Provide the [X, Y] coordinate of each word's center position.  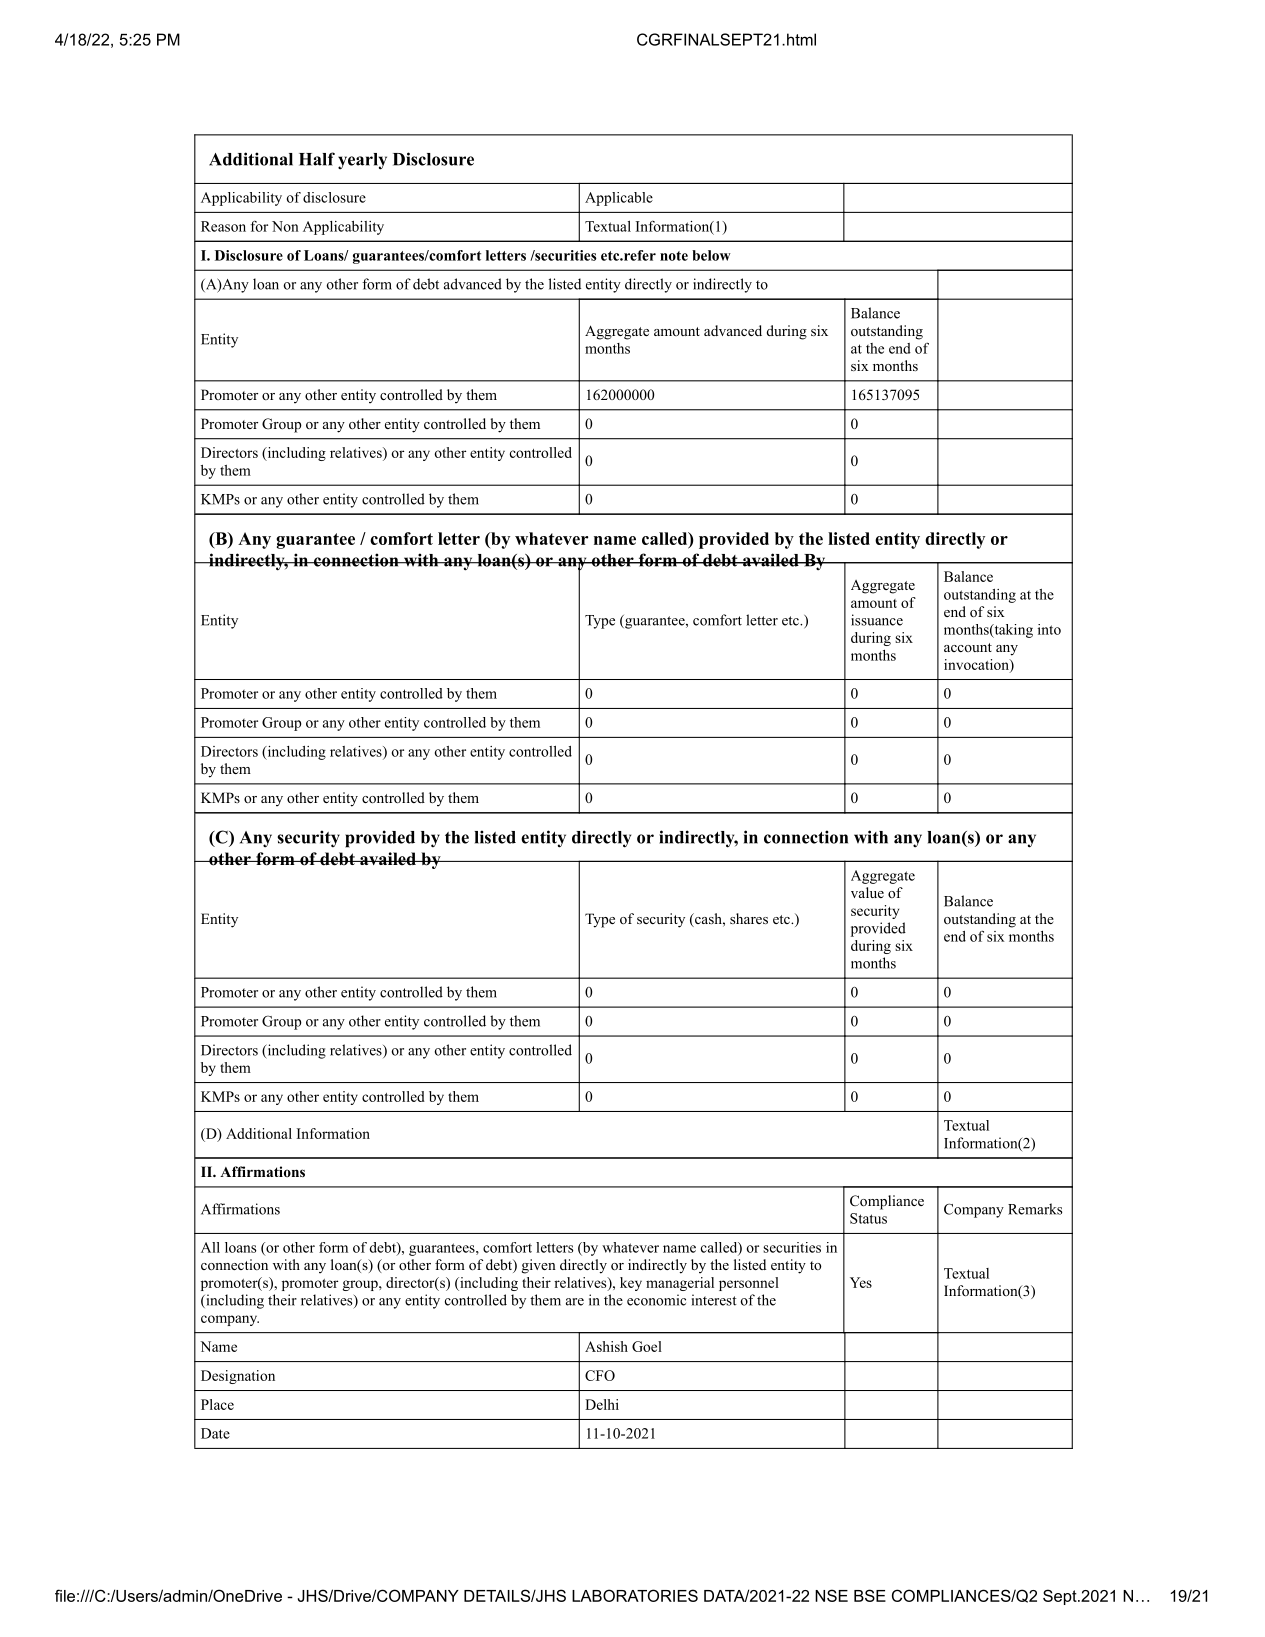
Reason [223, 226]
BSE [870, 1595]
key [631, 1284]
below [711, 255]
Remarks [1035, 1209]
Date [215, 1433]
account [968, 647]
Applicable [619, 199]
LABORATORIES [635, 1595]
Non [285, 226]
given [539, 1266]
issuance [877, 620]
